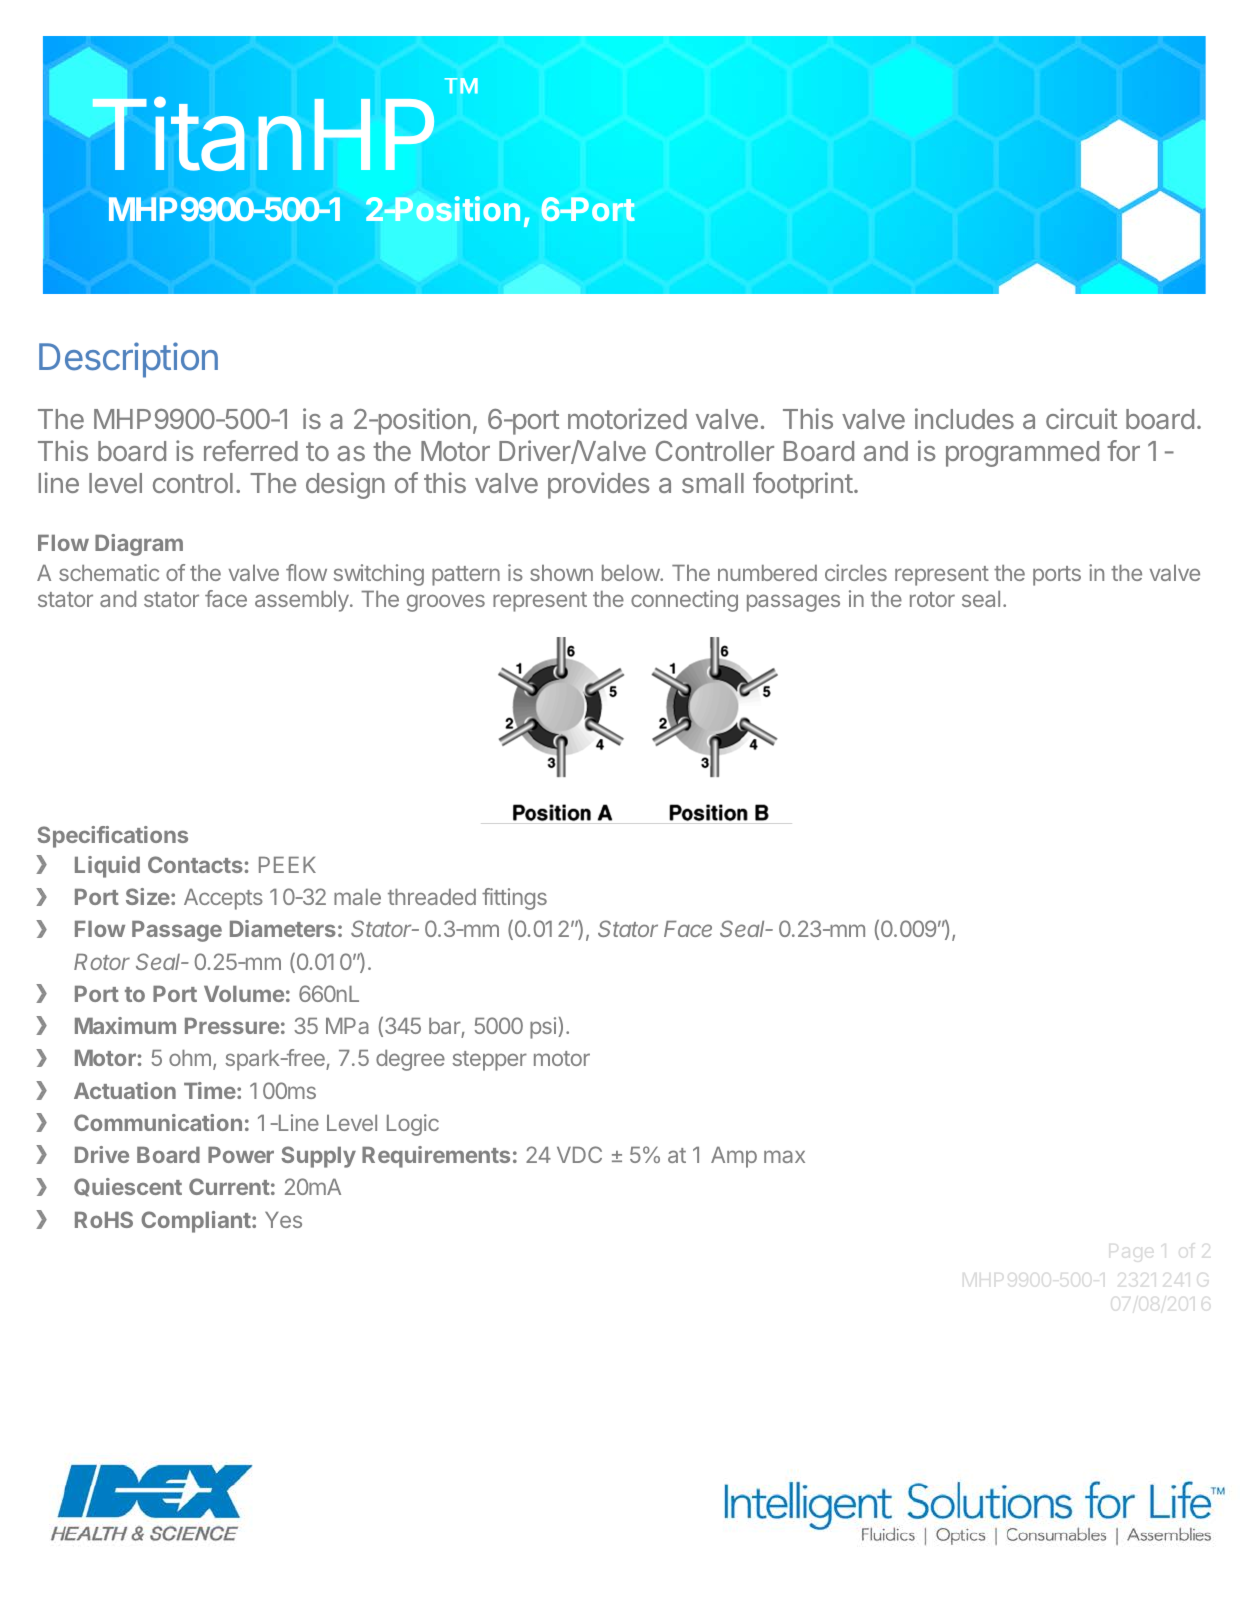 The height and width of the page is (1615, 1248). What do you see at coordinates (128, 360) in the page?
I see `Description` at bounding box center [128, 360].
